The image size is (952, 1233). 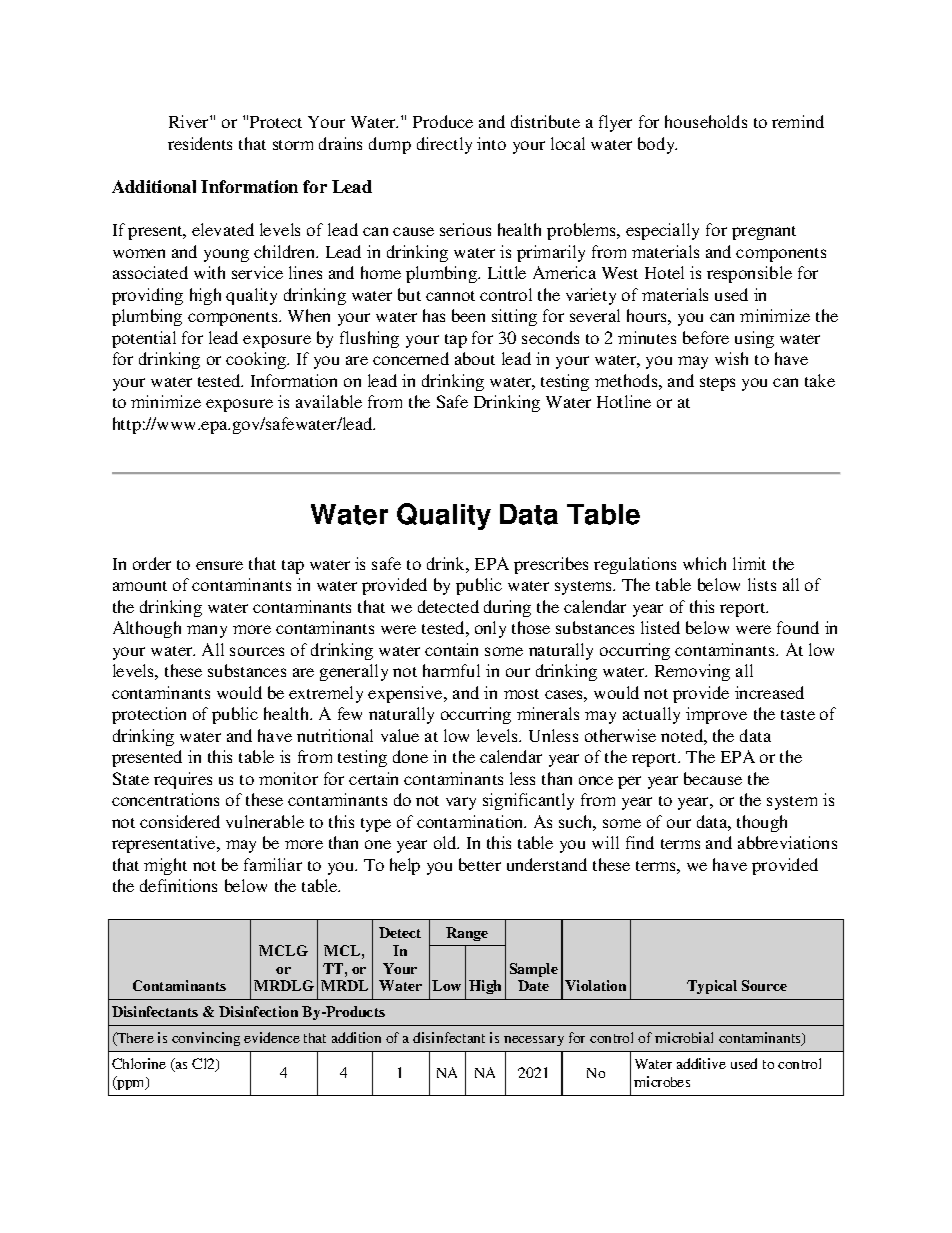 What do you see at coordinates (410, 756) in the page?
I see `done` at bounding box center [410, 756].
